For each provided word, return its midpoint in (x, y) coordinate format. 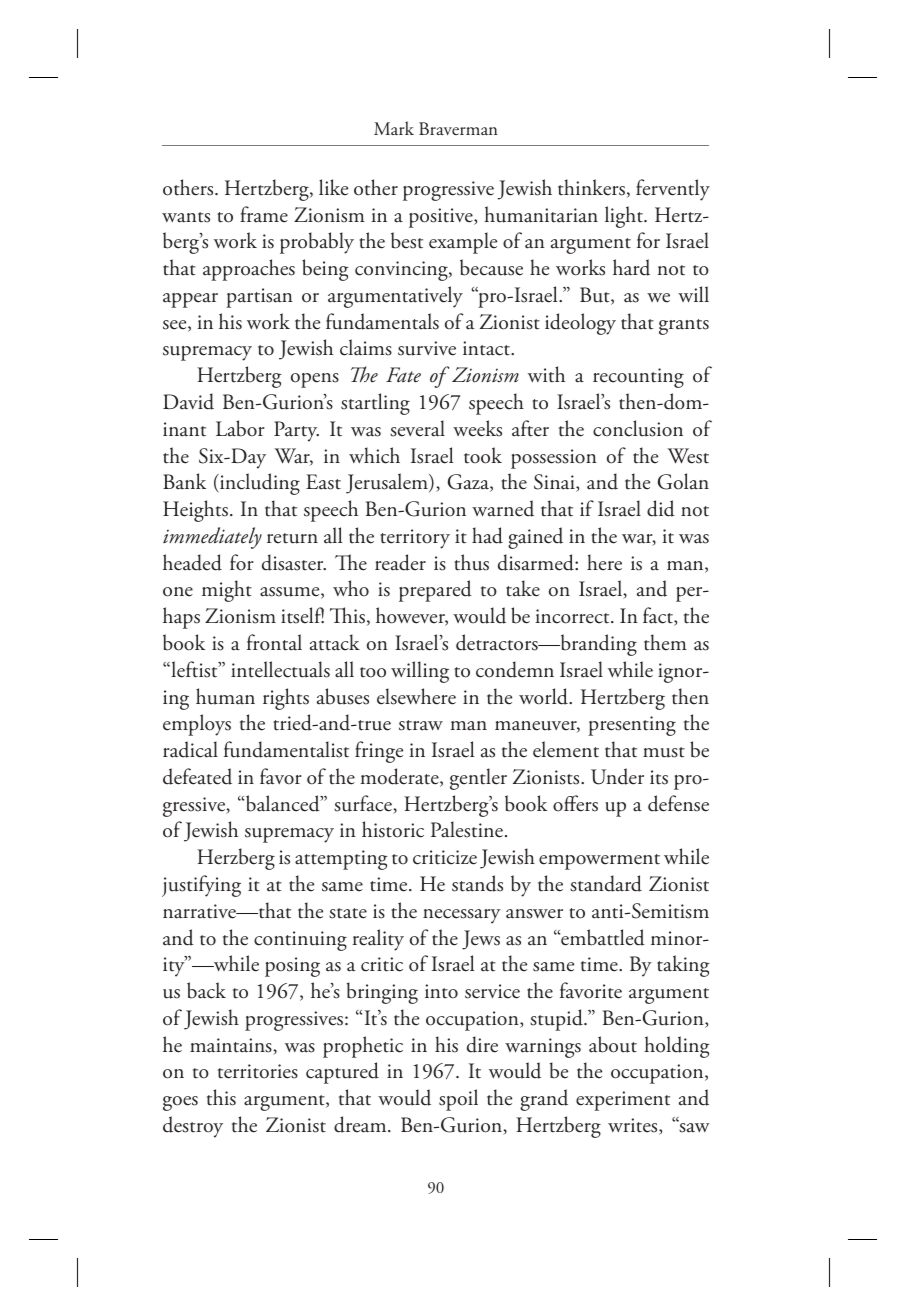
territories (258, 1071)
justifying (201, 886)
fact (659, 616)
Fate (403, 375)
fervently (673, 190)
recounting (638, 378)
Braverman (458, 128)
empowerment (599, 862)
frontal (274, 642)
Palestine (467, 829)
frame (264, 214)
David (188, 401)
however (412, 616)
